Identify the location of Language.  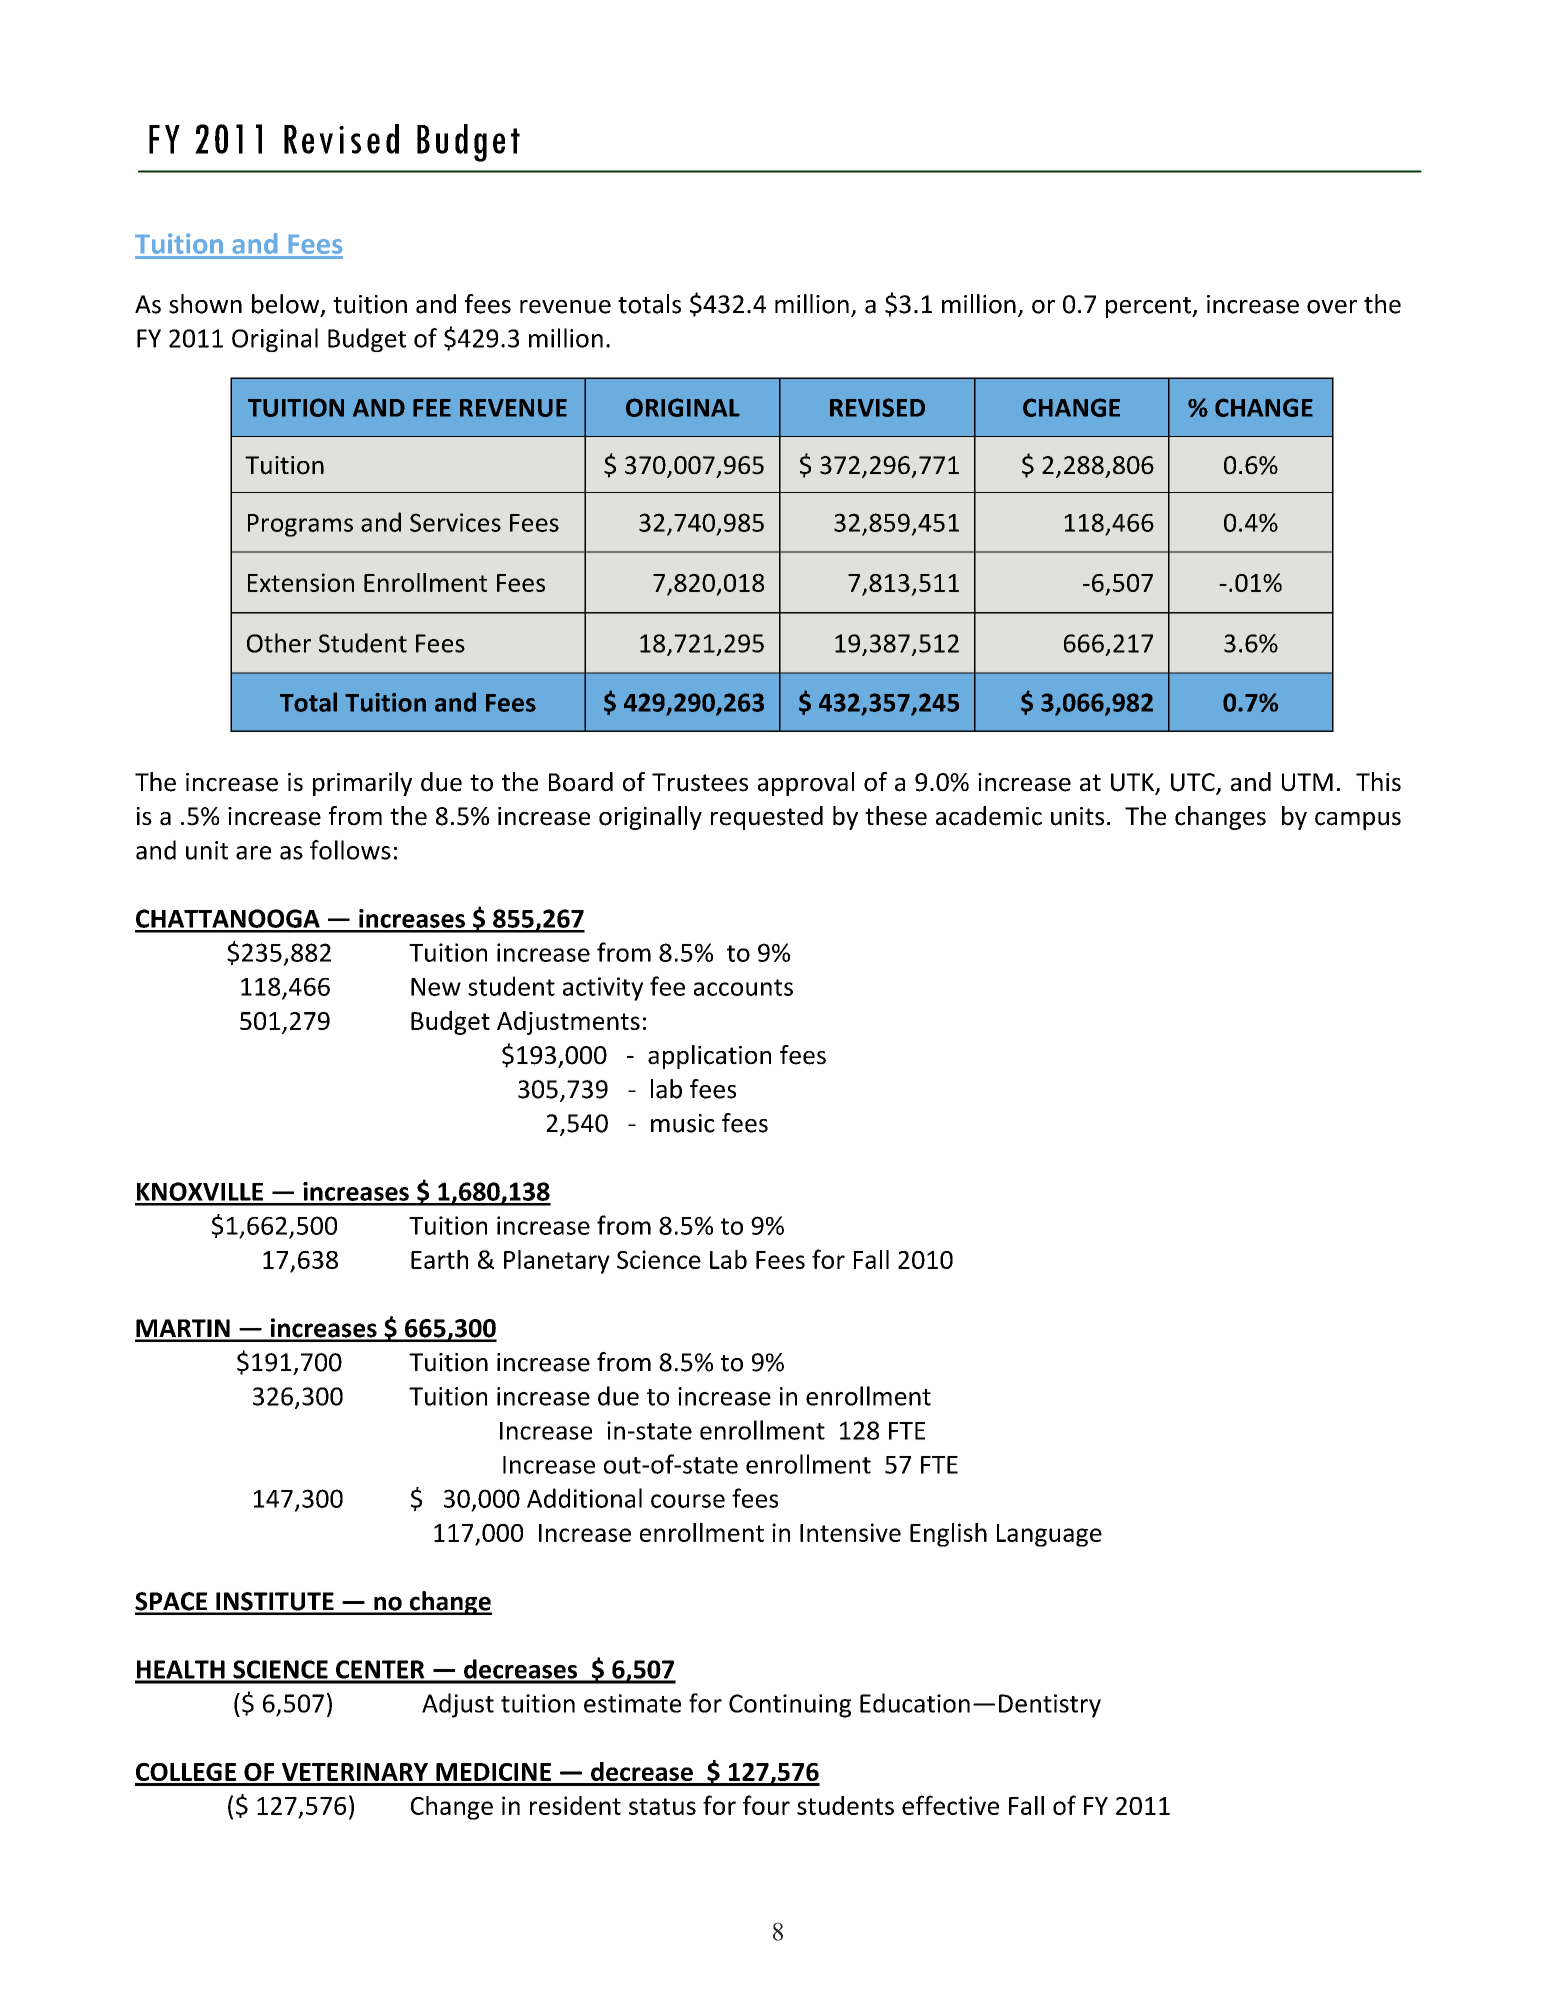
(1049, 1535).
